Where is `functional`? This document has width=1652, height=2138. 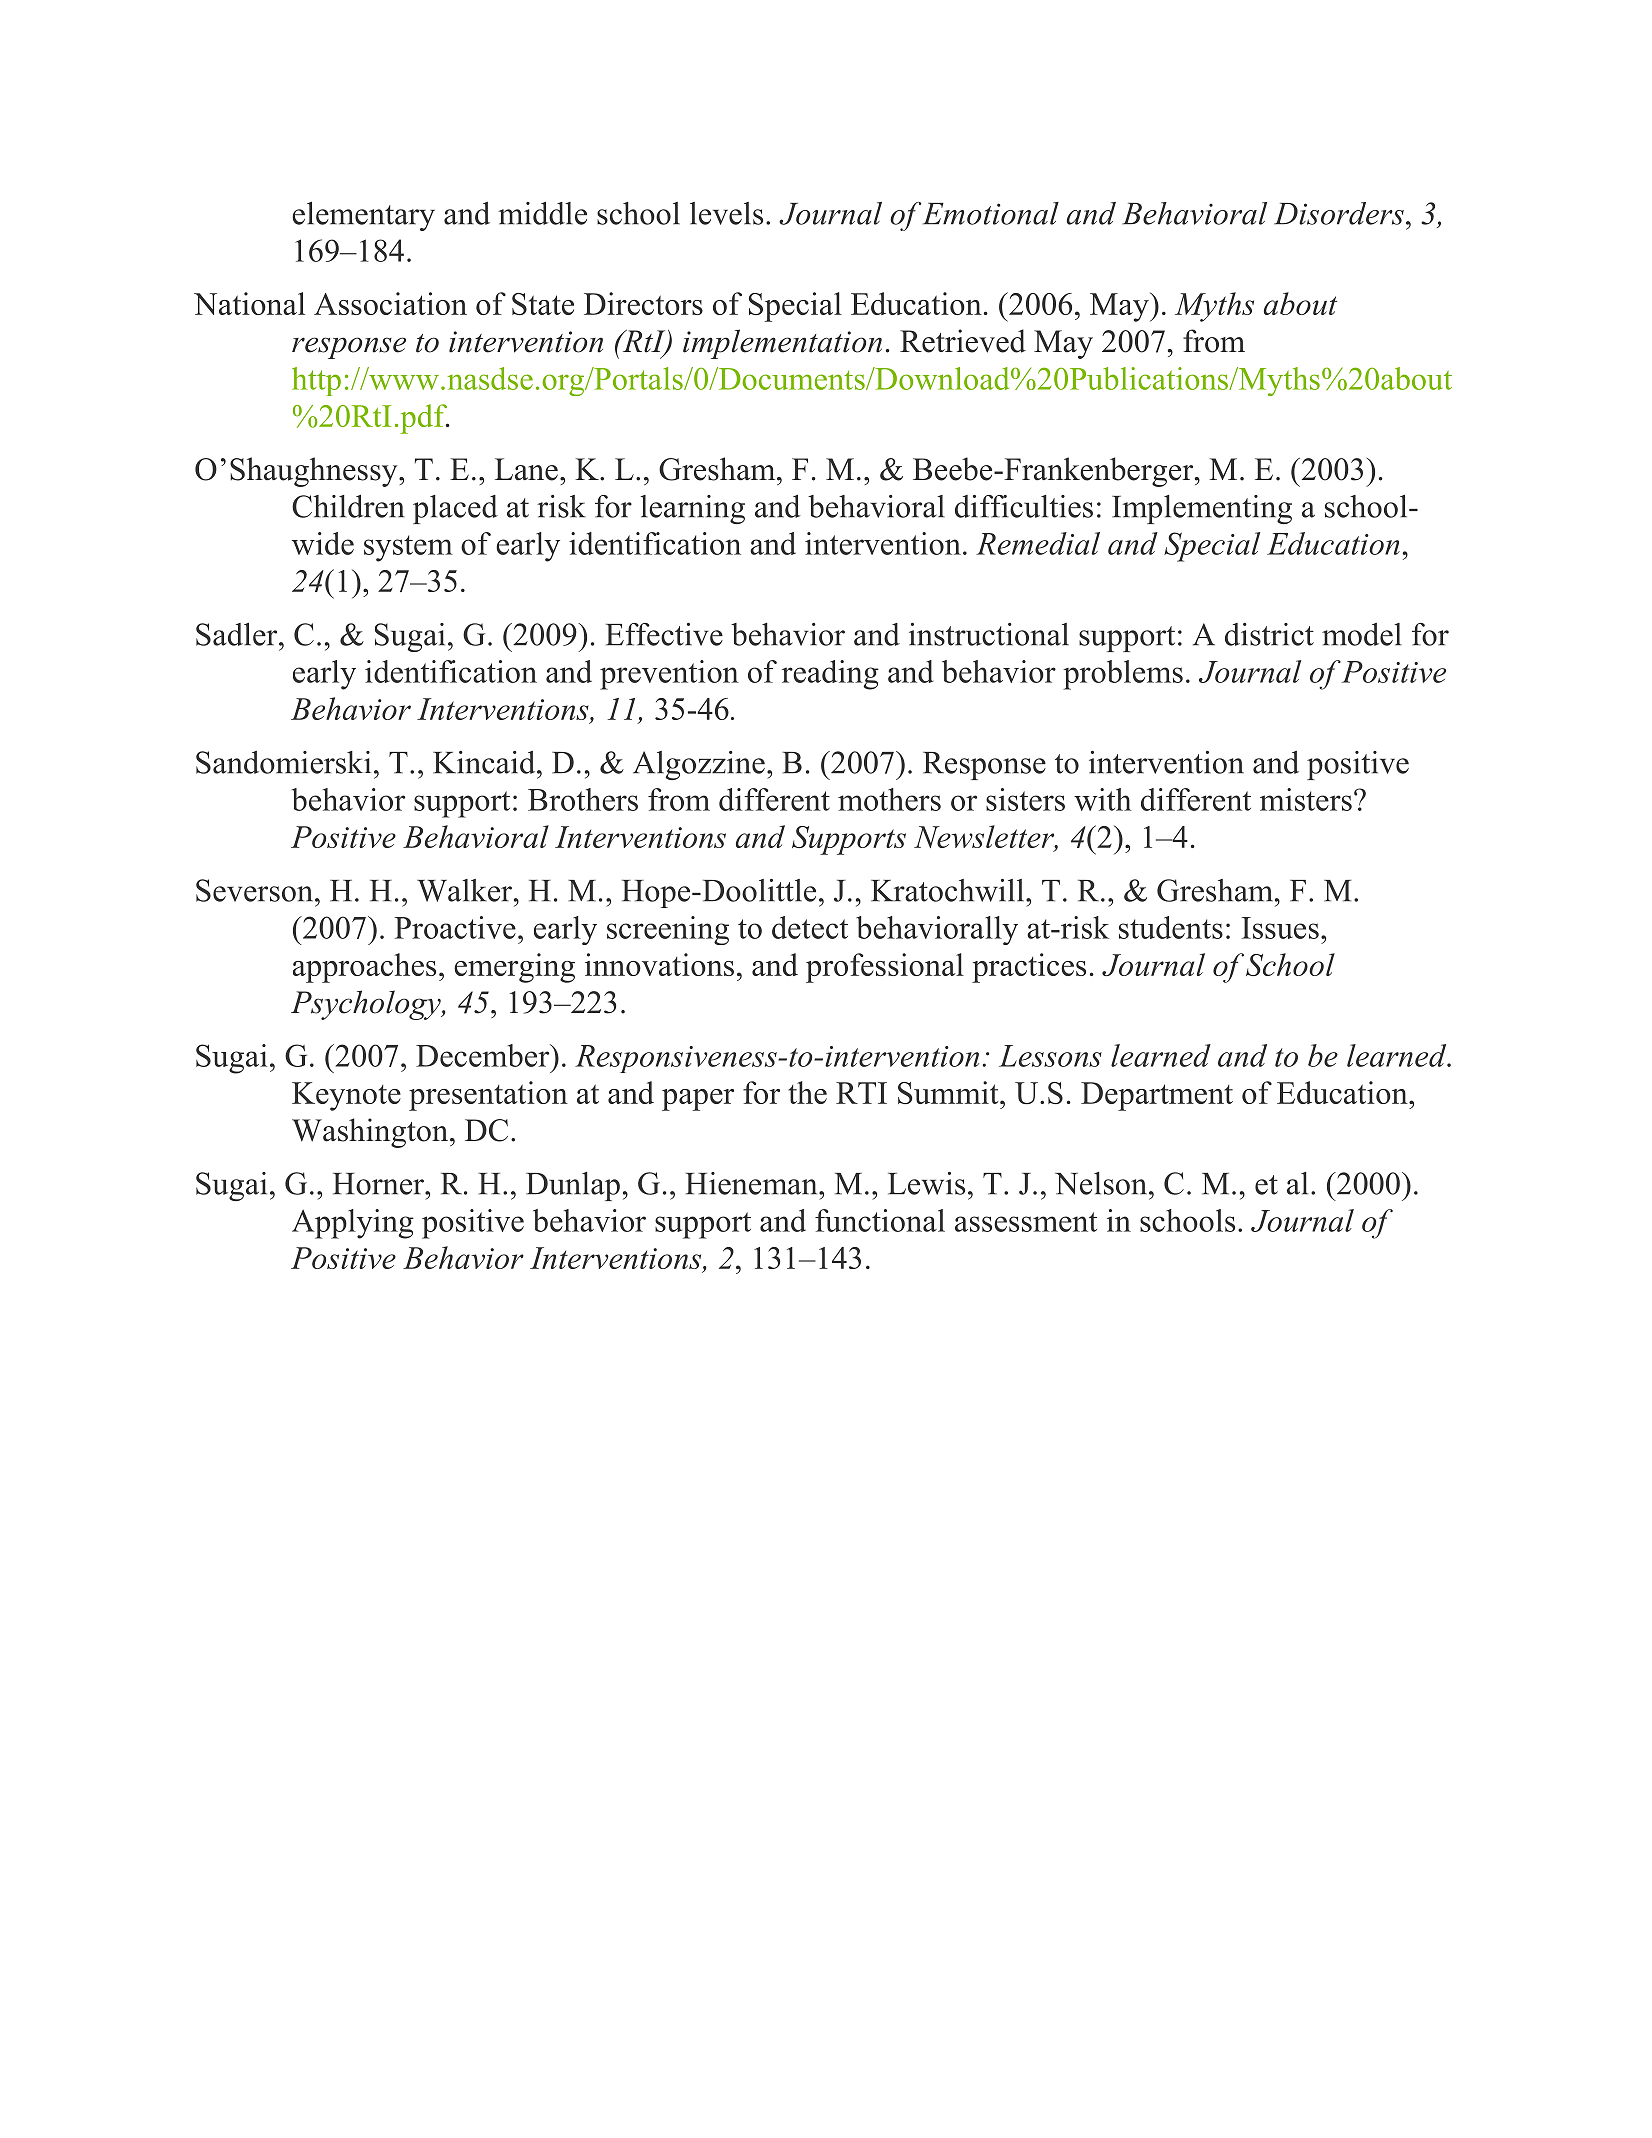
functional is located at coordinates (880, 1220).
